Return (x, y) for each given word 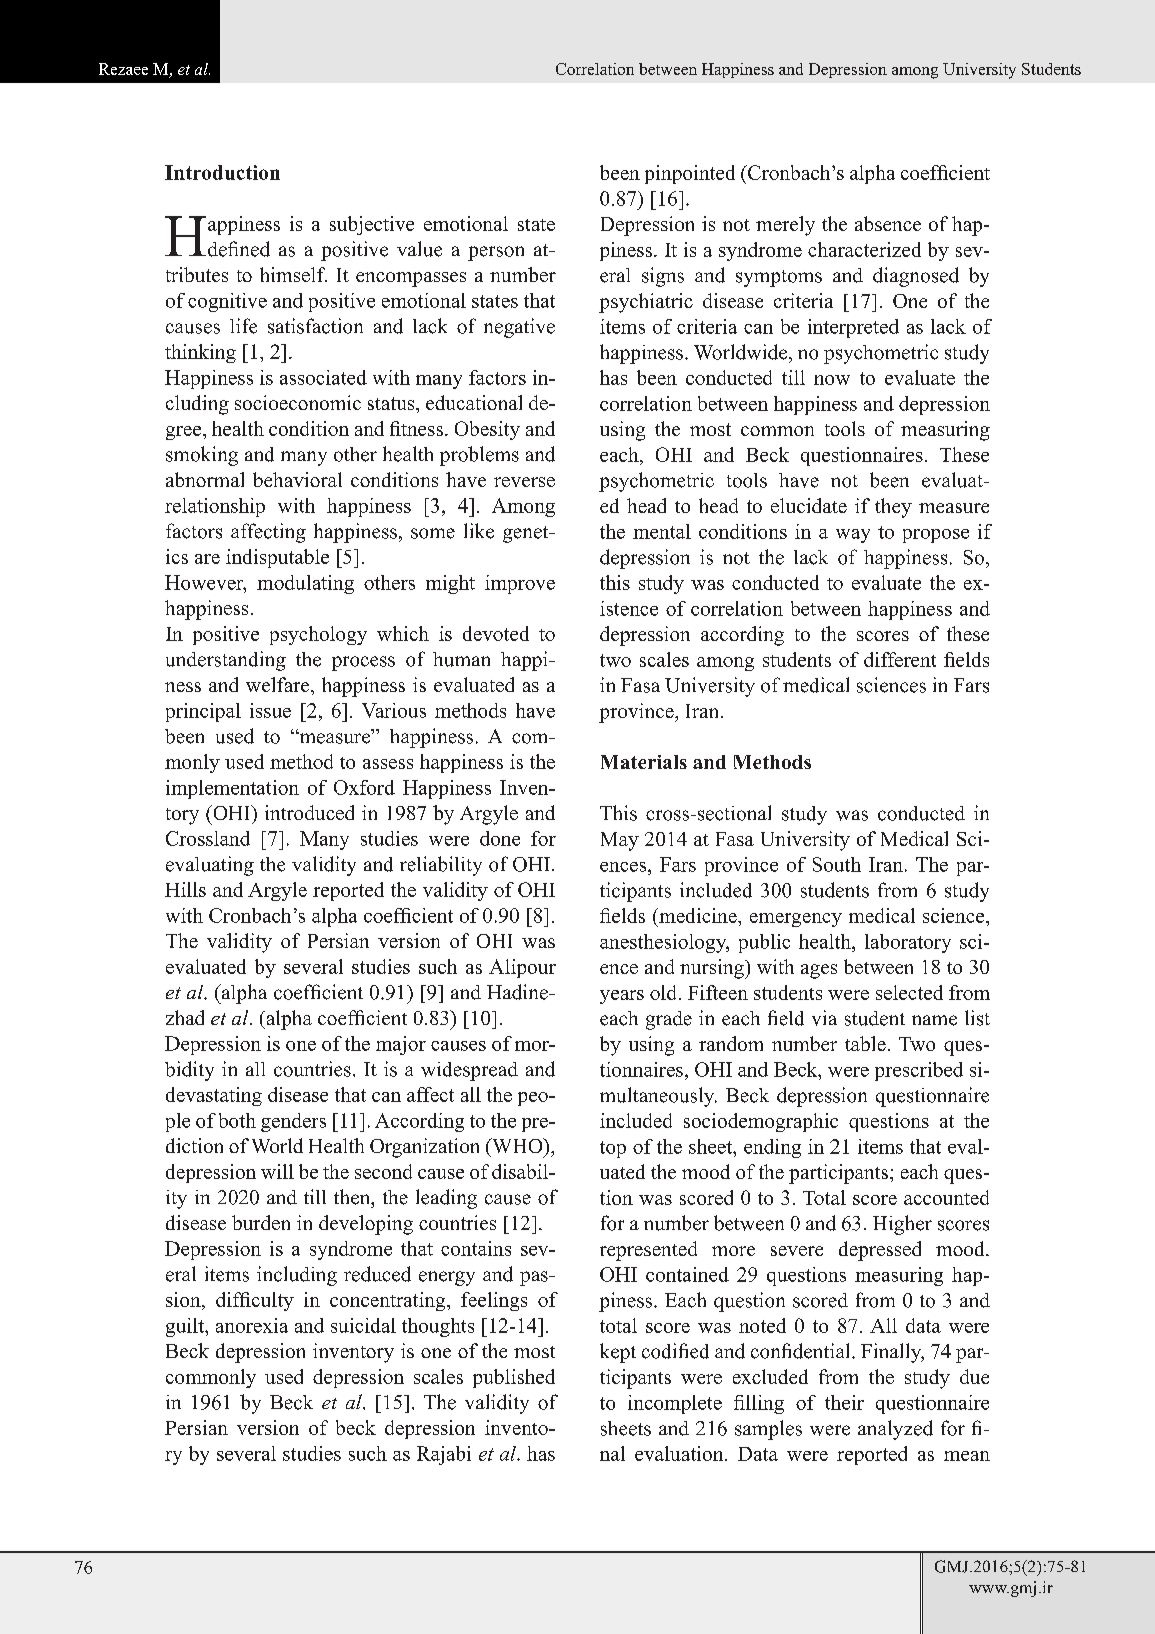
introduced (309, 812)
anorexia (252, 1325)
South (837, 864)
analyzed (895, 1430)
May (620, 841)
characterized (864, 249)
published (514, 1378)
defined (239, 249)
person (496, 253)
